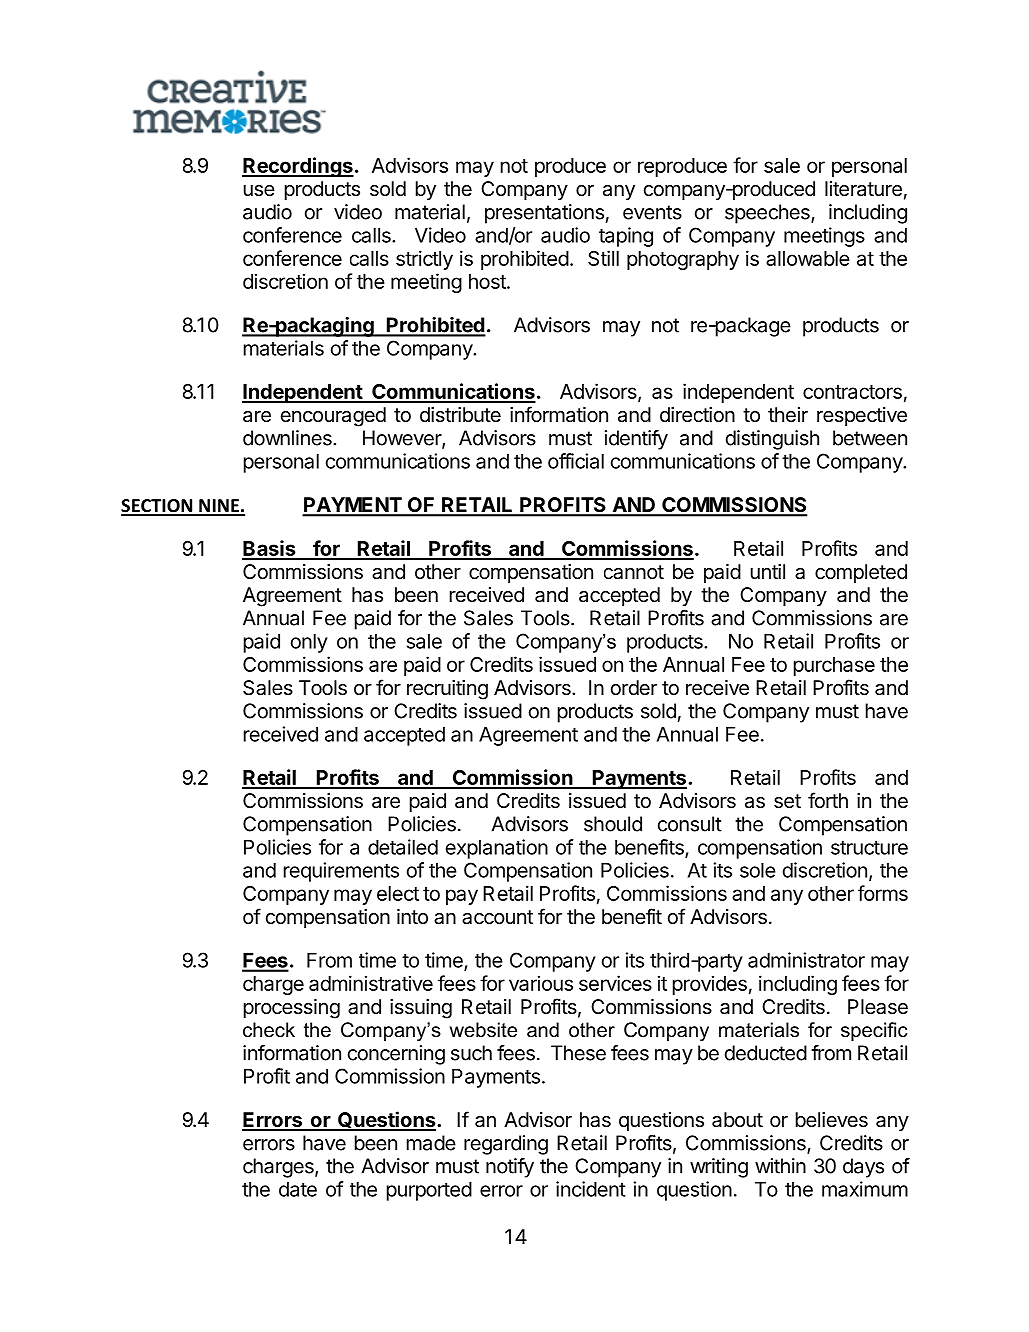  I want to click on administrator, so click(806, 960).
